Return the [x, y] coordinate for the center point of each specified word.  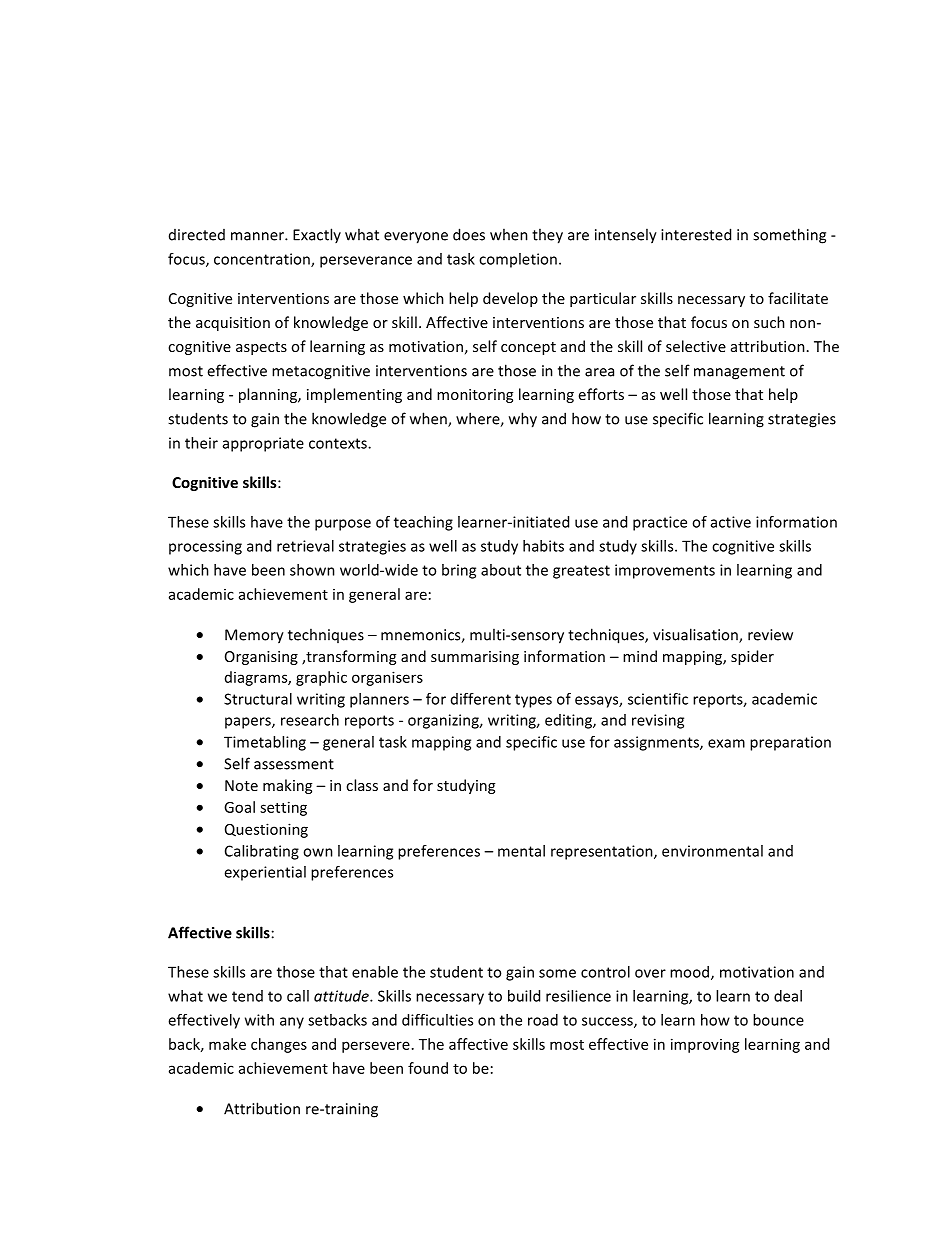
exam [726, 743]
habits [543, 546]
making [287, 786]
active [731, 522]
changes [279, 1045]
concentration [263, 260]
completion [518, 260]
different [481, 699]
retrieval [305, 546]
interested [696, 234]
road [543, 1020]
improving [705, 1045]
